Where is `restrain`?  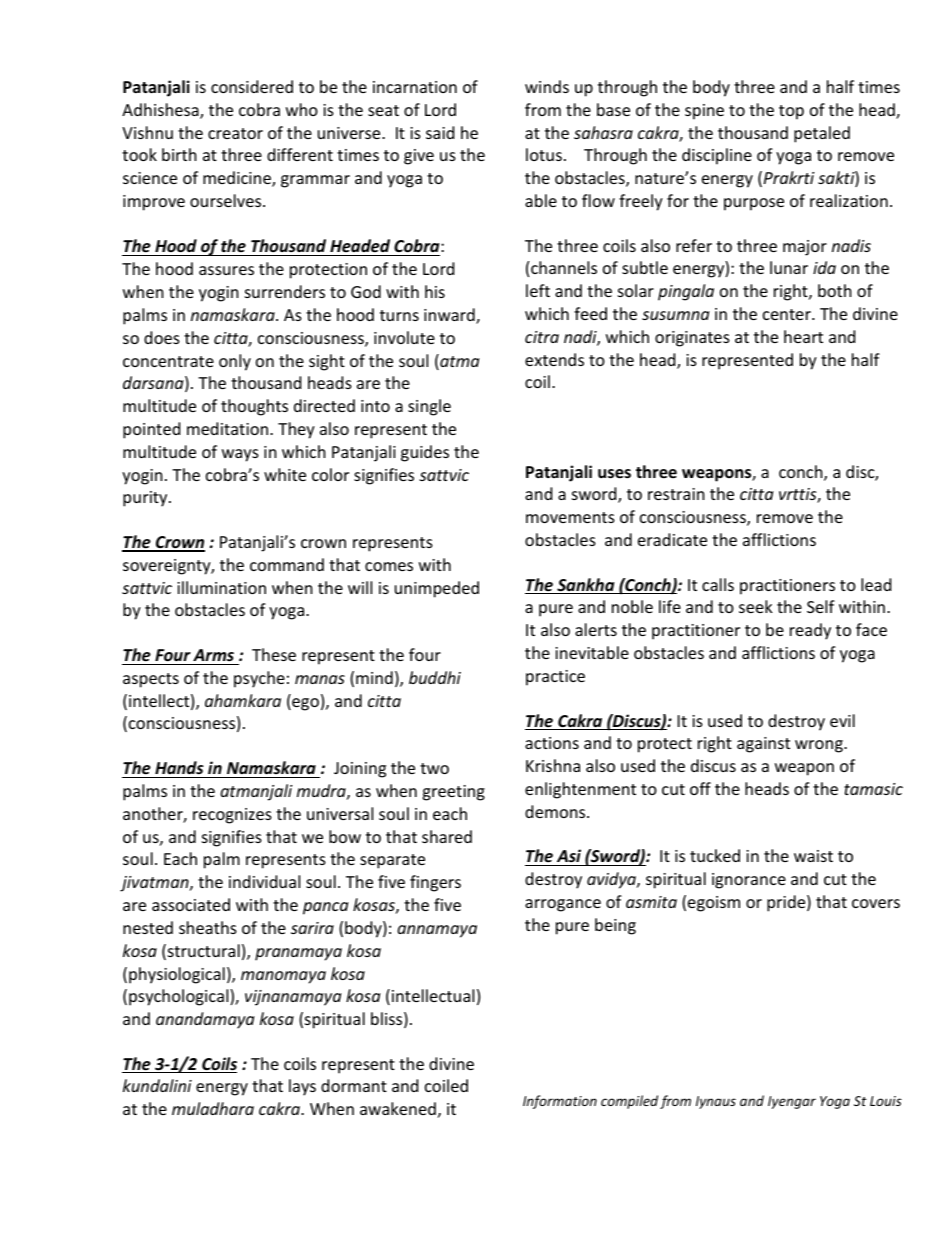
restrain is located at coordinates (676, 494).
